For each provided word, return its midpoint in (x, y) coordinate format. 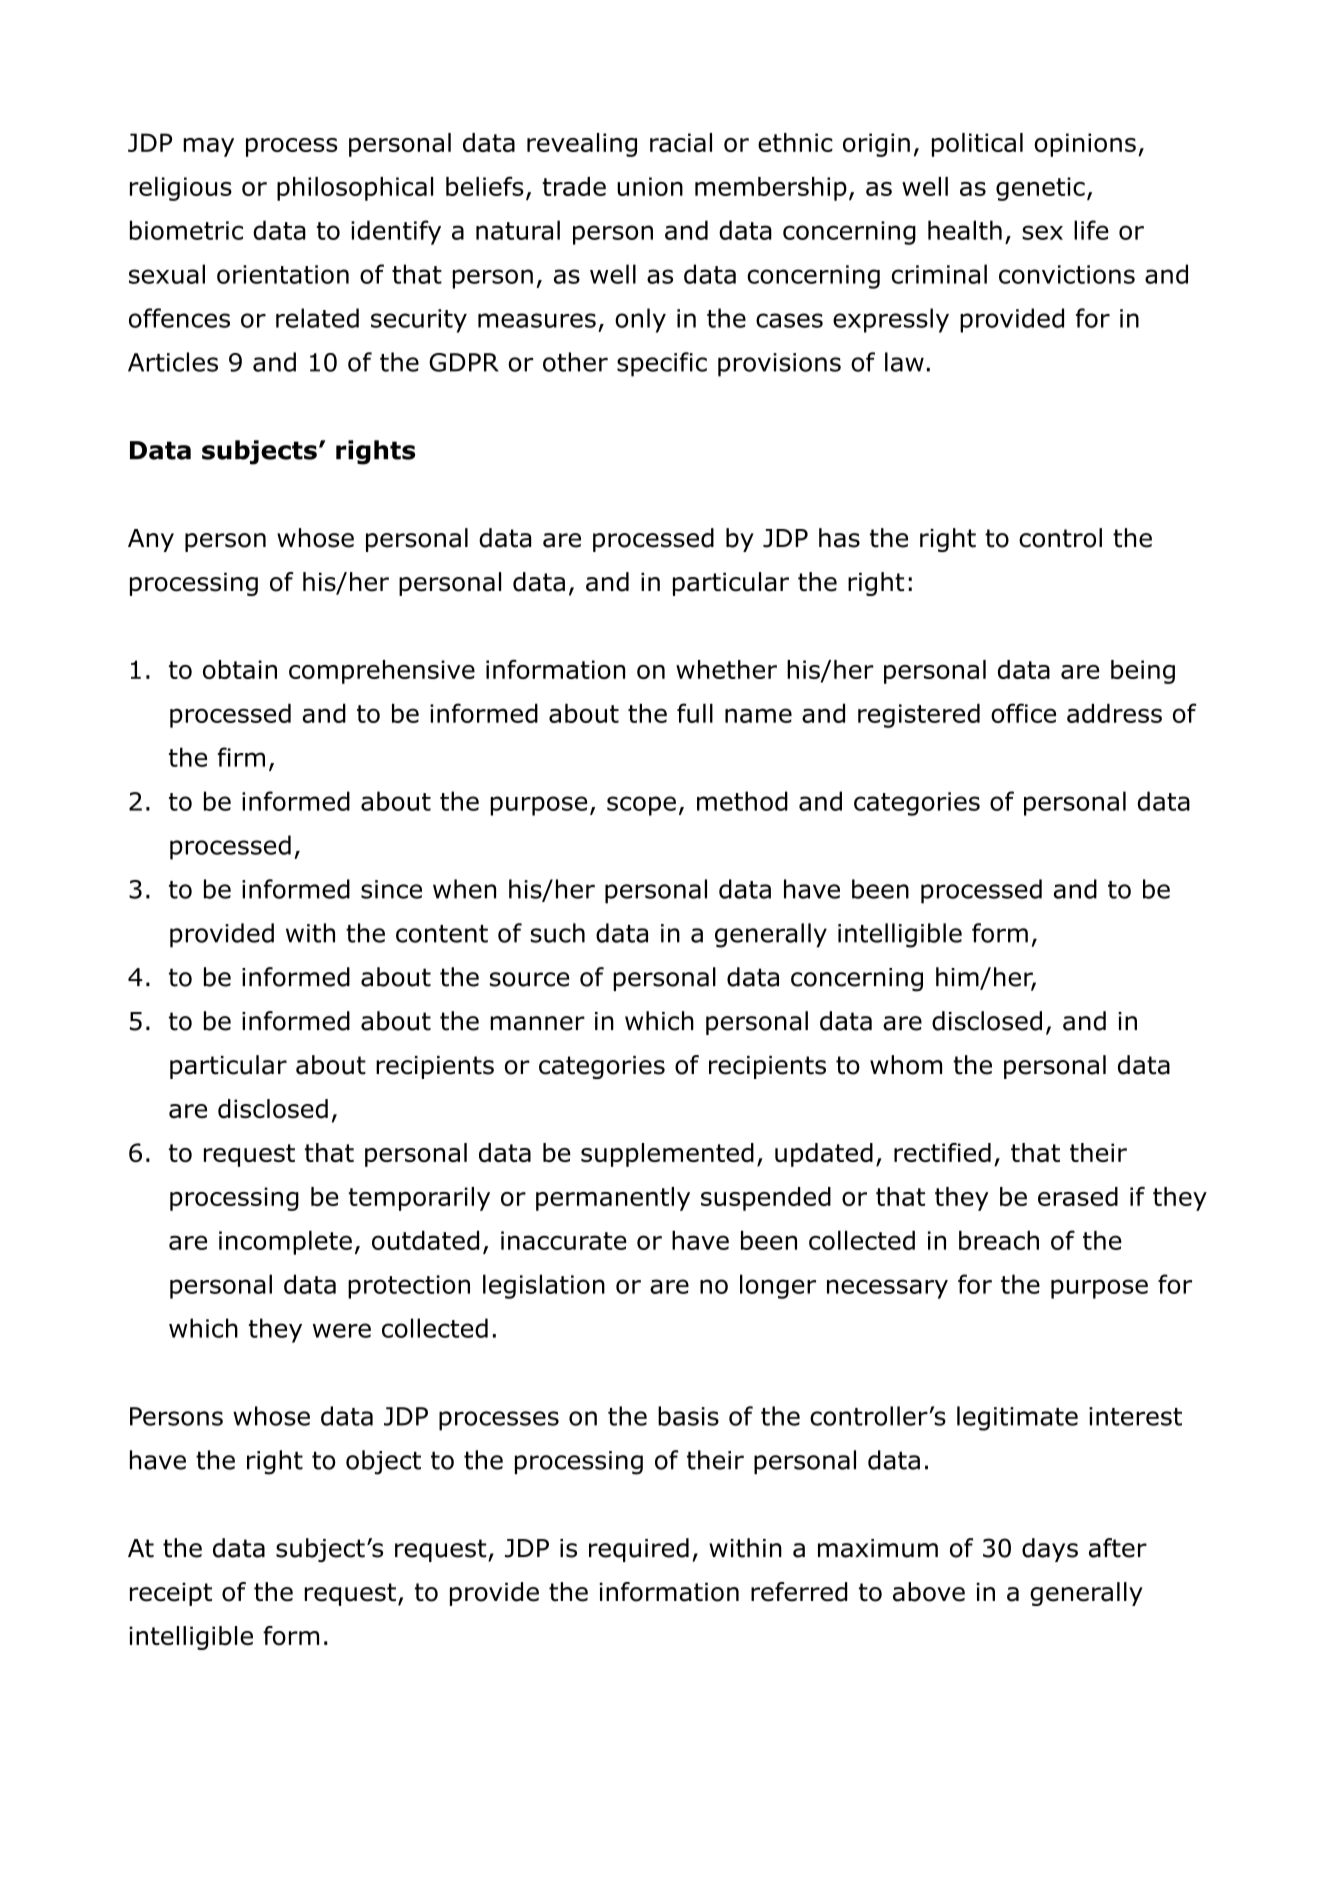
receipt (171, 1594)
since (391, 889)
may (208, 147)
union (650, 186)
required (639, 1550)
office (1023, 713)
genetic (1040, 189)
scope (641, 806)
